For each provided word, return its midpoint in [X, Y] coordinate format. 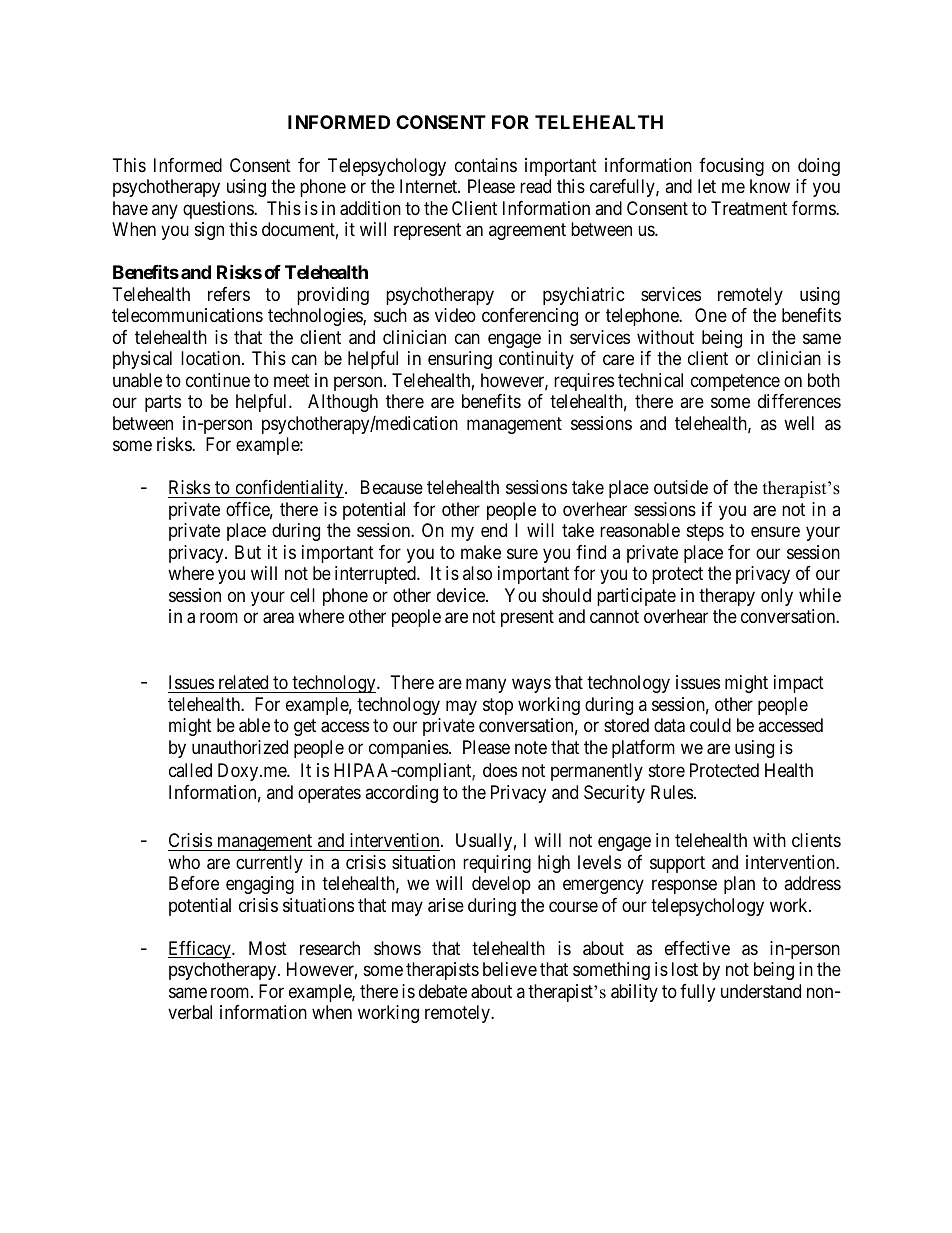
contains [486, 165]
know [770, 186]
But [248, 552]
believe [510, 969]
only [777, 597]
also [477, 573]
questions [219, 210]
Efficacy [200, 950]
